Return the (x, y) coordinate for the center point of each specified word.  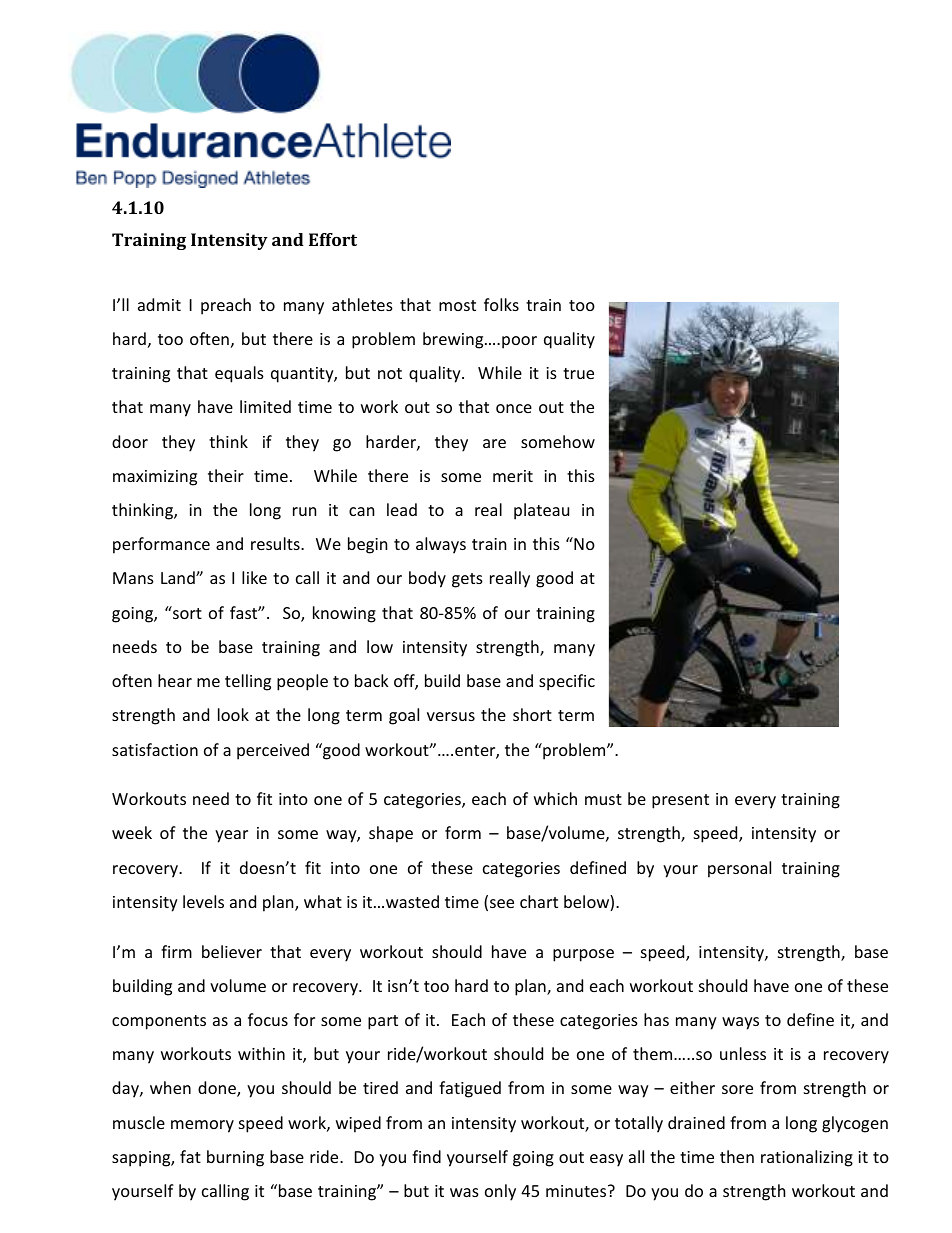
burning (235, 1158)
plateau (541, 511)
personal (739, 869)
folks (501, 304)
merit (513, 476)
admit (159, 304)
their (226, 475)
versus (451, 716)
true (578, 373)
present (680, 801)
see (502, 903)
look (233, 714)
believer (232, 951)
